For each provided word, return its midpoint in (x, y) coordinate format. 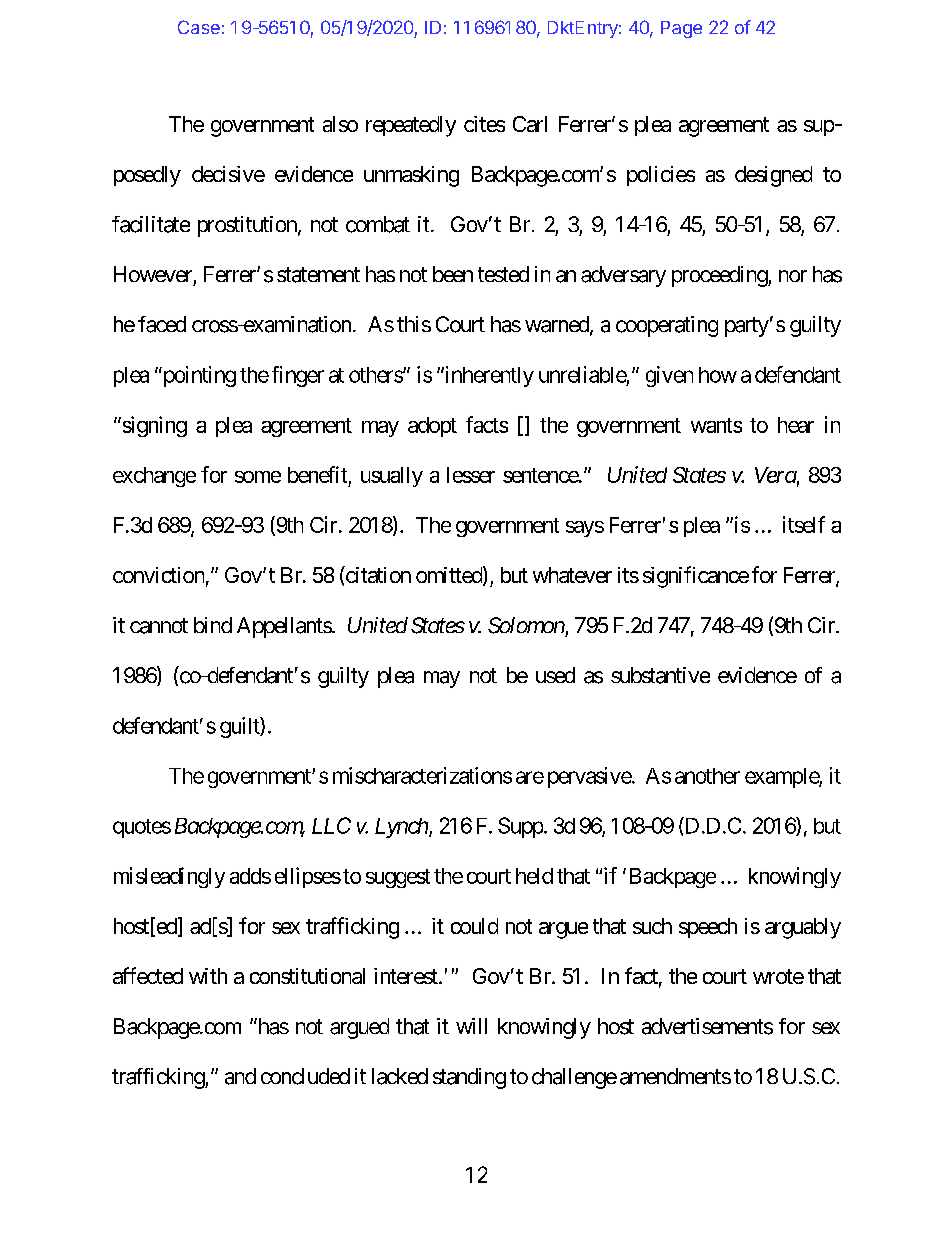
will (471, 1026)
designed (773, 176)
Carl (530, 124)
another (707, 776)
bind (213, 625)
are (530, 777)
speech (708, 928)
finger (298, 376)
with (208, 976)
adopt (432, 427)
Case (199, 27)
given (669, 376)
